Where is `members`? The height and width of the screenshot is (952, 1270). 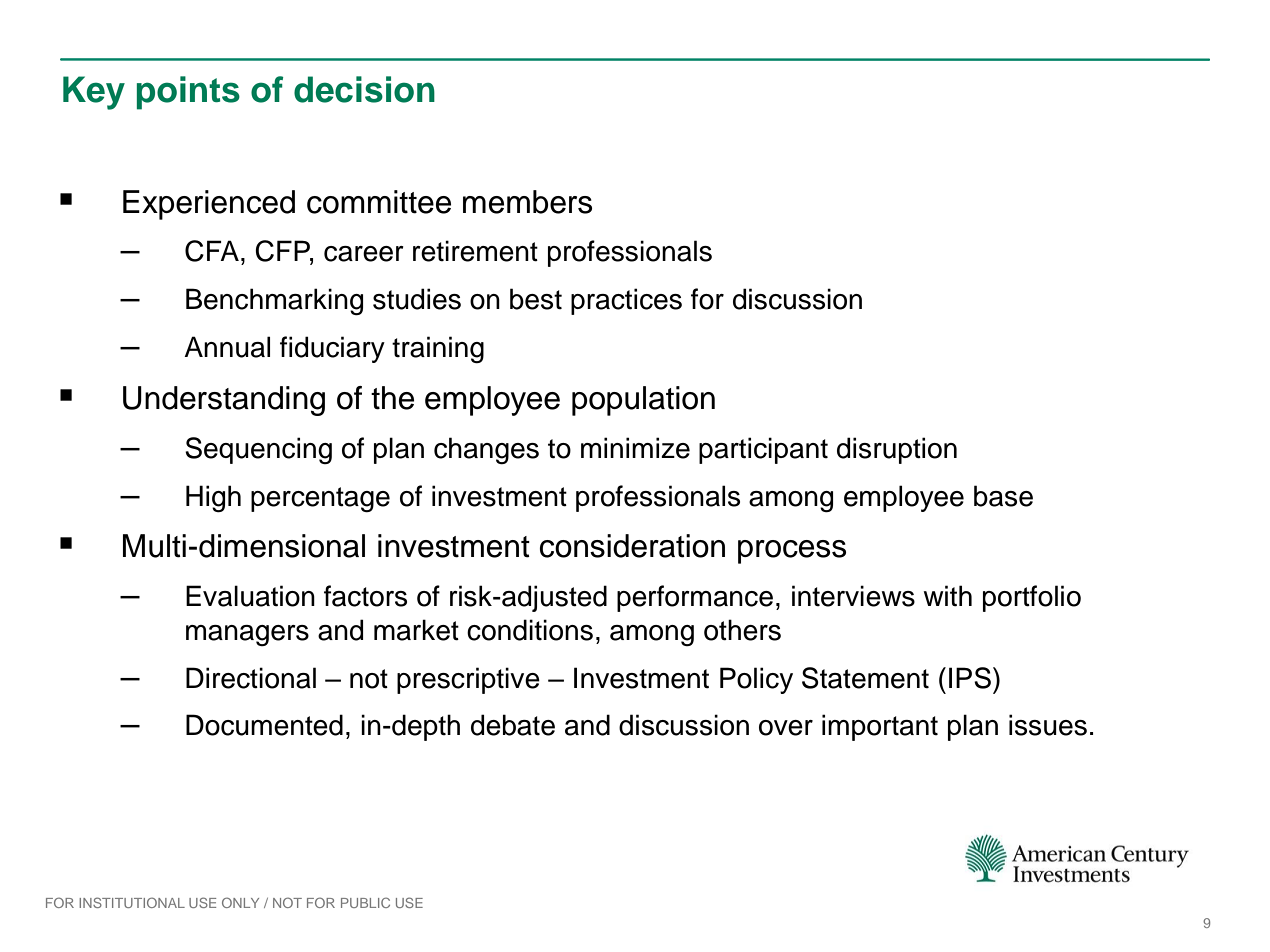
members is located at coordinates (527, 202).
